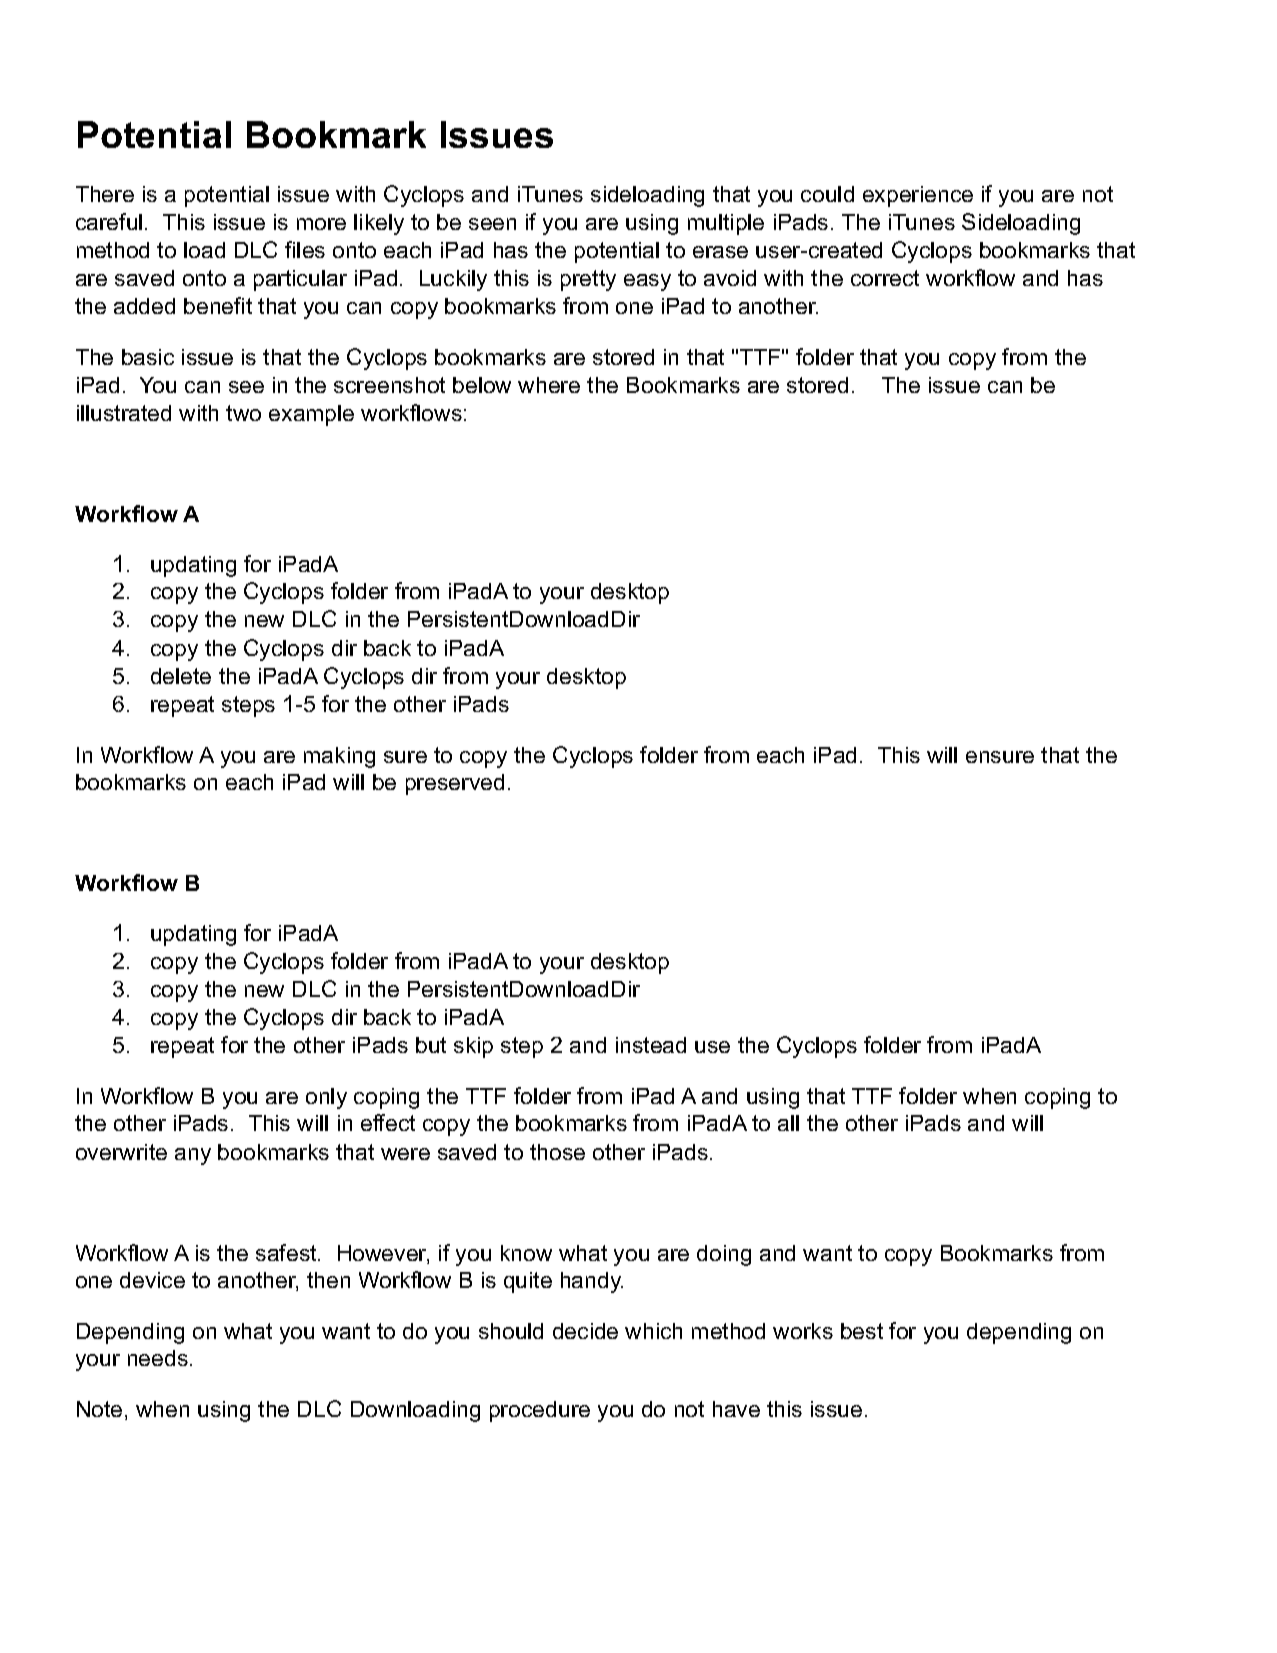 This document has width=1277, height=1653. I want to click on all, so click(788, 1123).
